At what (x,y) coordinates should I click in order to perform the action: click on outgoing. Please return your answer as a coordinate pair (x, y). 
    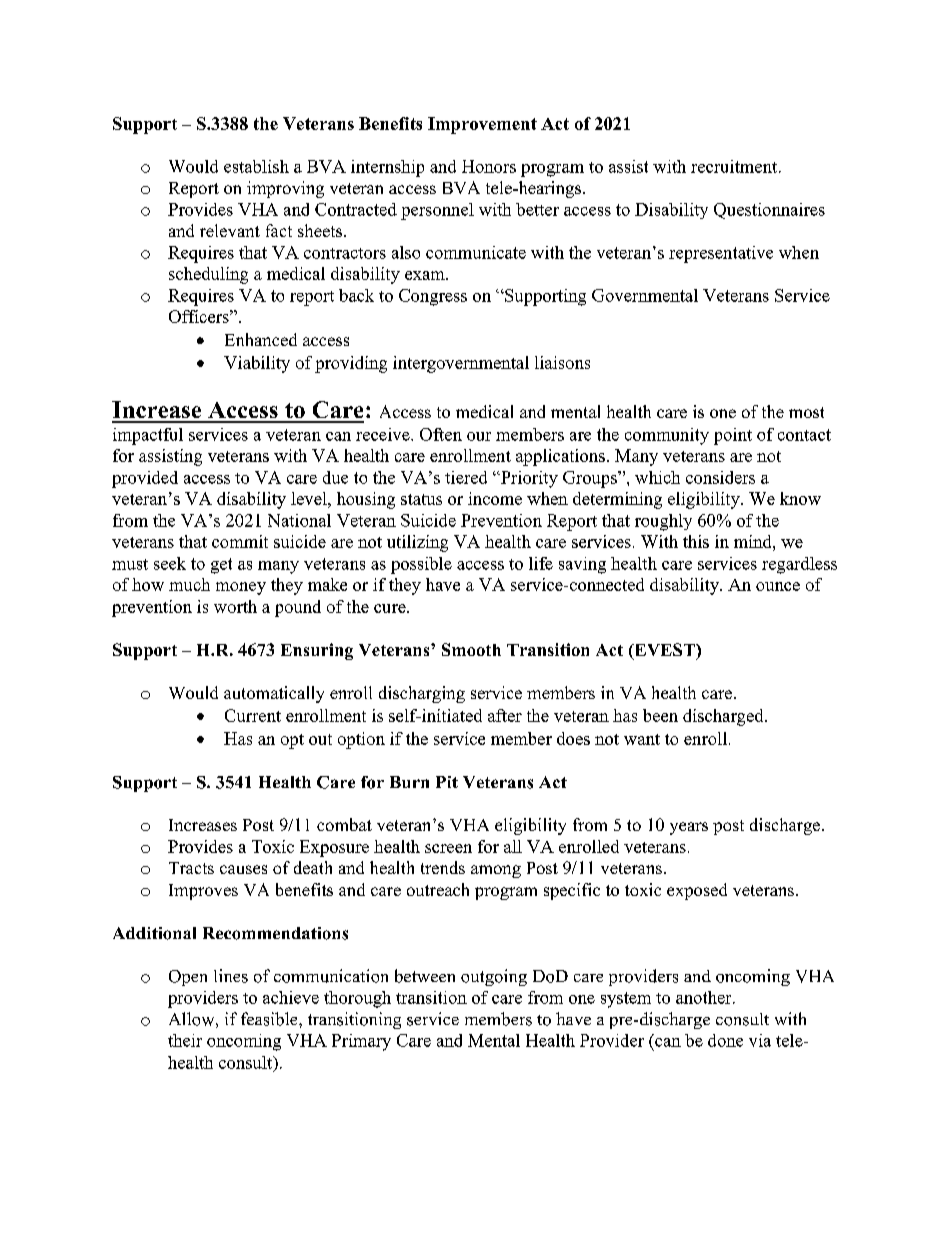
    Looking at the image, I should click on (494, 977).
